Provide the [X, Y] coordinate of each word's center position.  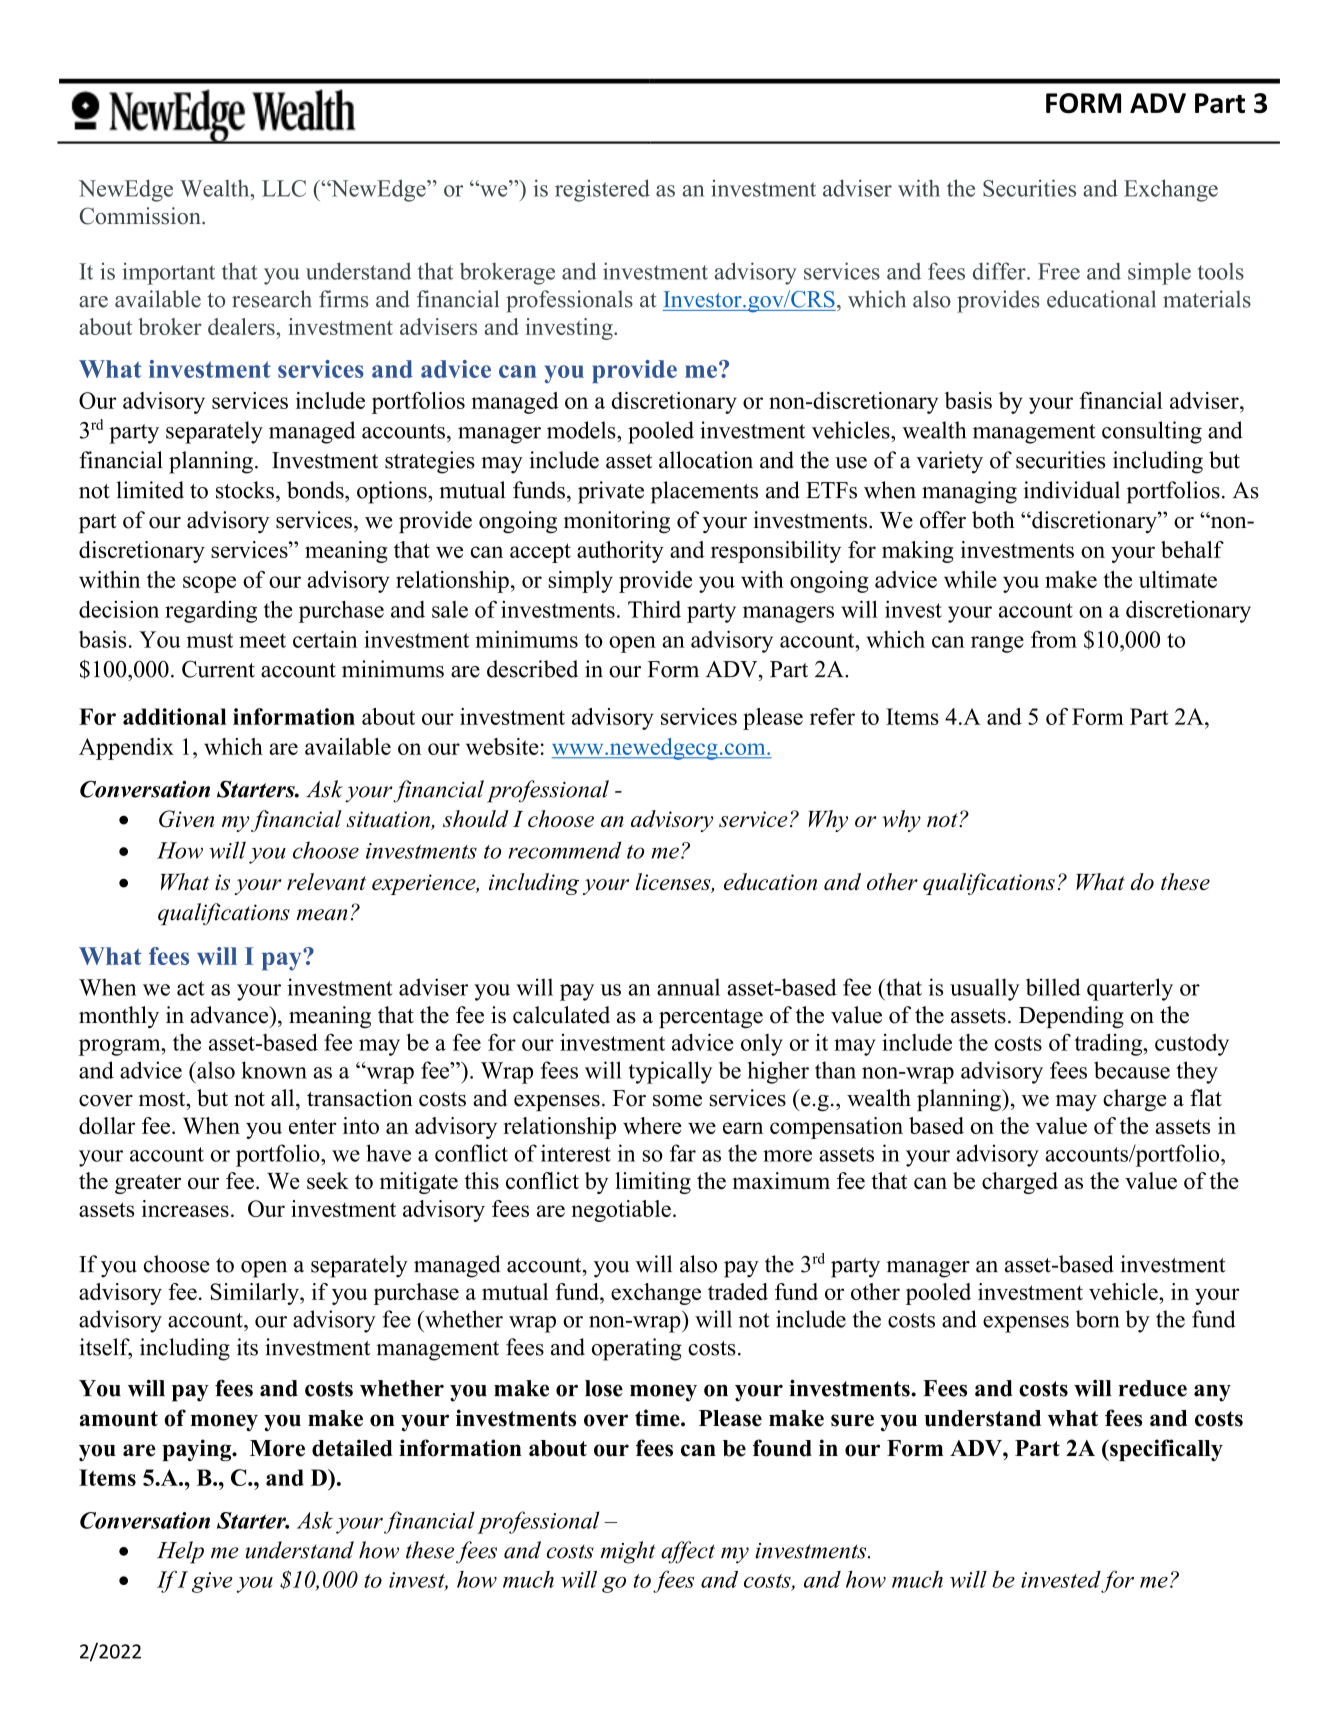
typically [670, 1072]
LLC [284, 188]
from [1054, 639]
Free [1059, 271]
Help [180, 1552]
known [274, 1070]
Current [218, 669]
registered [602, 190]
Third [654, 609]
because [1132, 1070]
